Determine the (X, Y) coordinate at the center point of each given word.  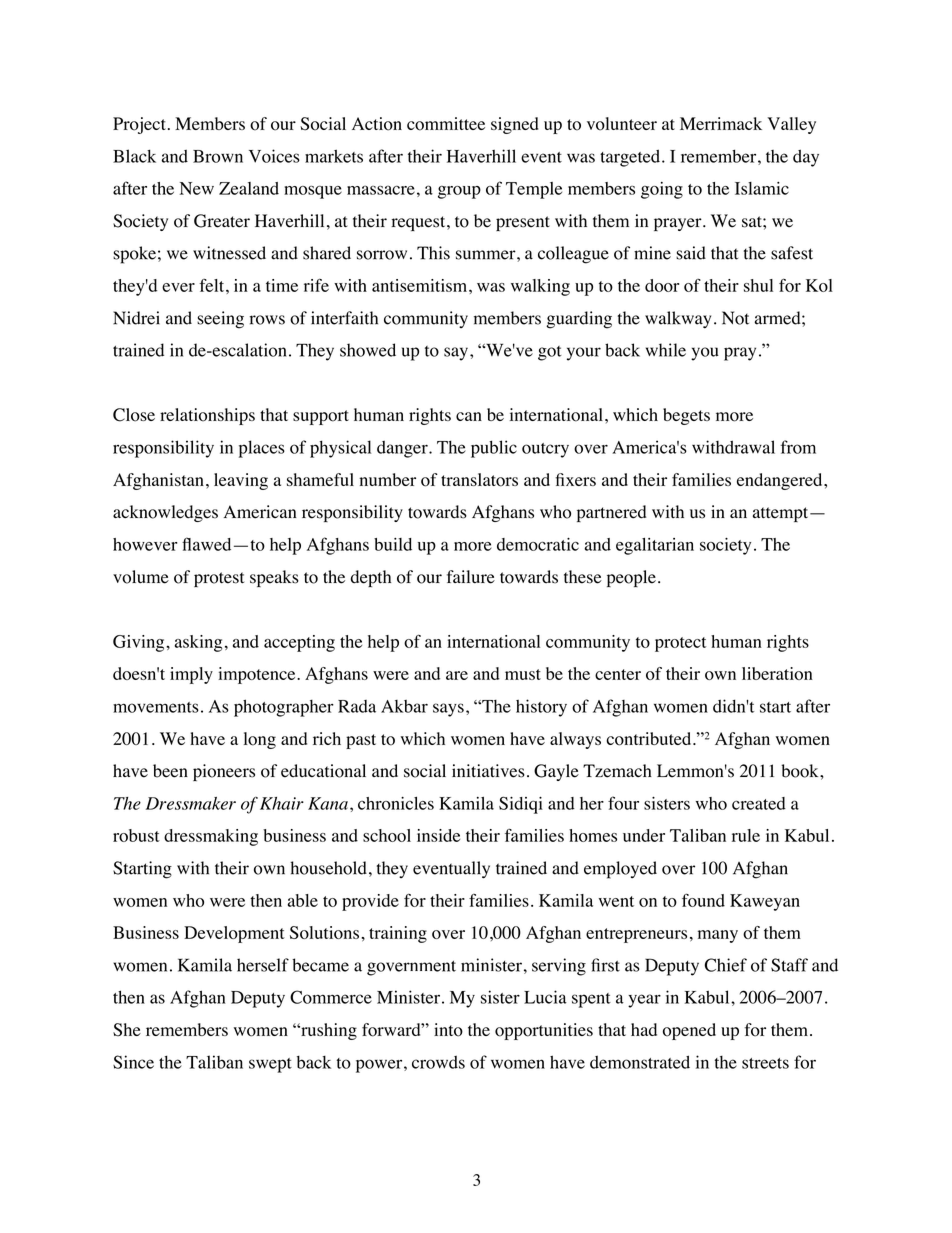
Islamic (762, 188)
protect (680, 644)
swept (270, 1065)
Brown (218, 156)
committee (446, 124)
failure (471, 577)
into (448, 1030)
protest (219, 579)
